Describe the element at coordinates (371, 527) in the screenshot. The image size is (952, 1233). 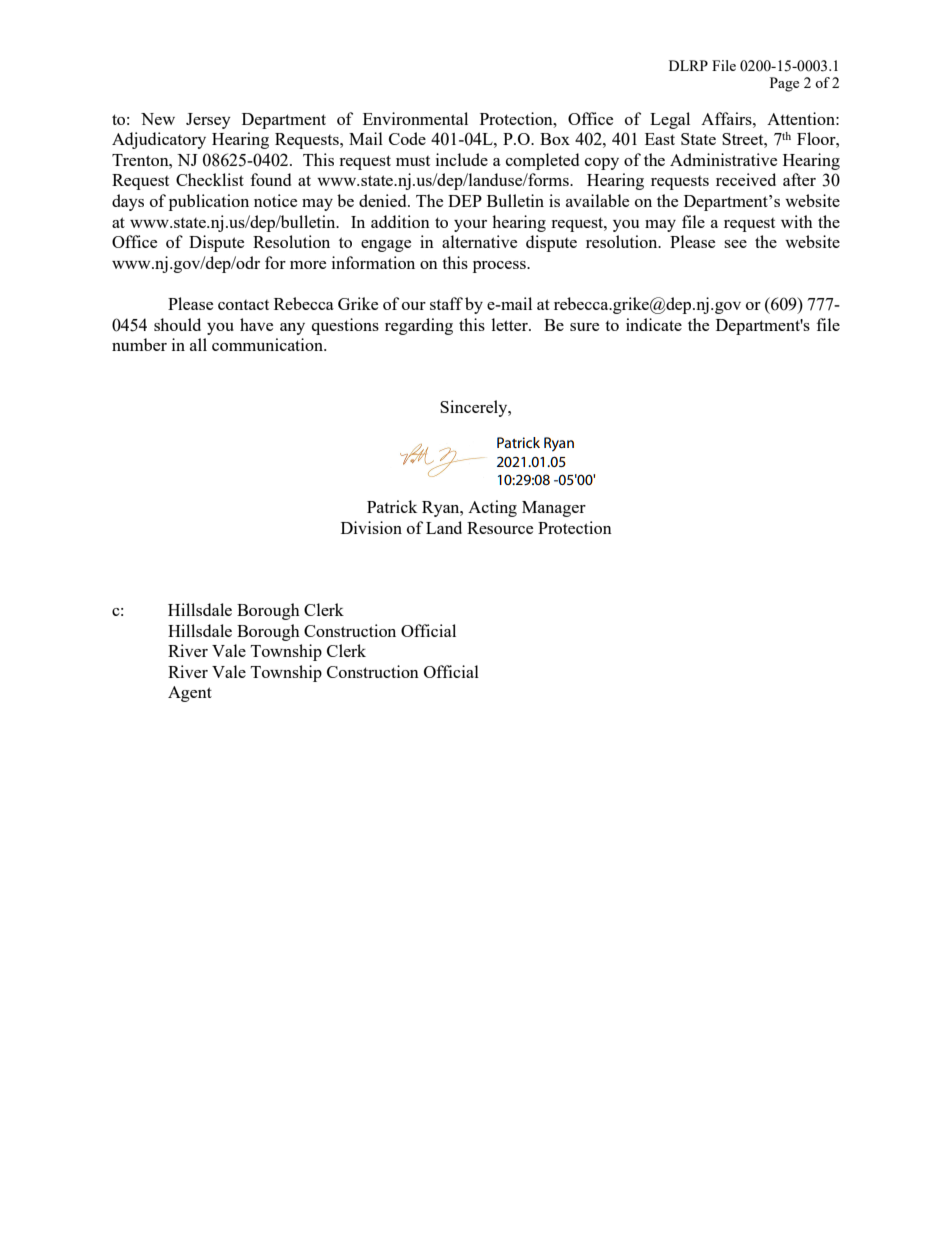
I see `Division` at that location.
